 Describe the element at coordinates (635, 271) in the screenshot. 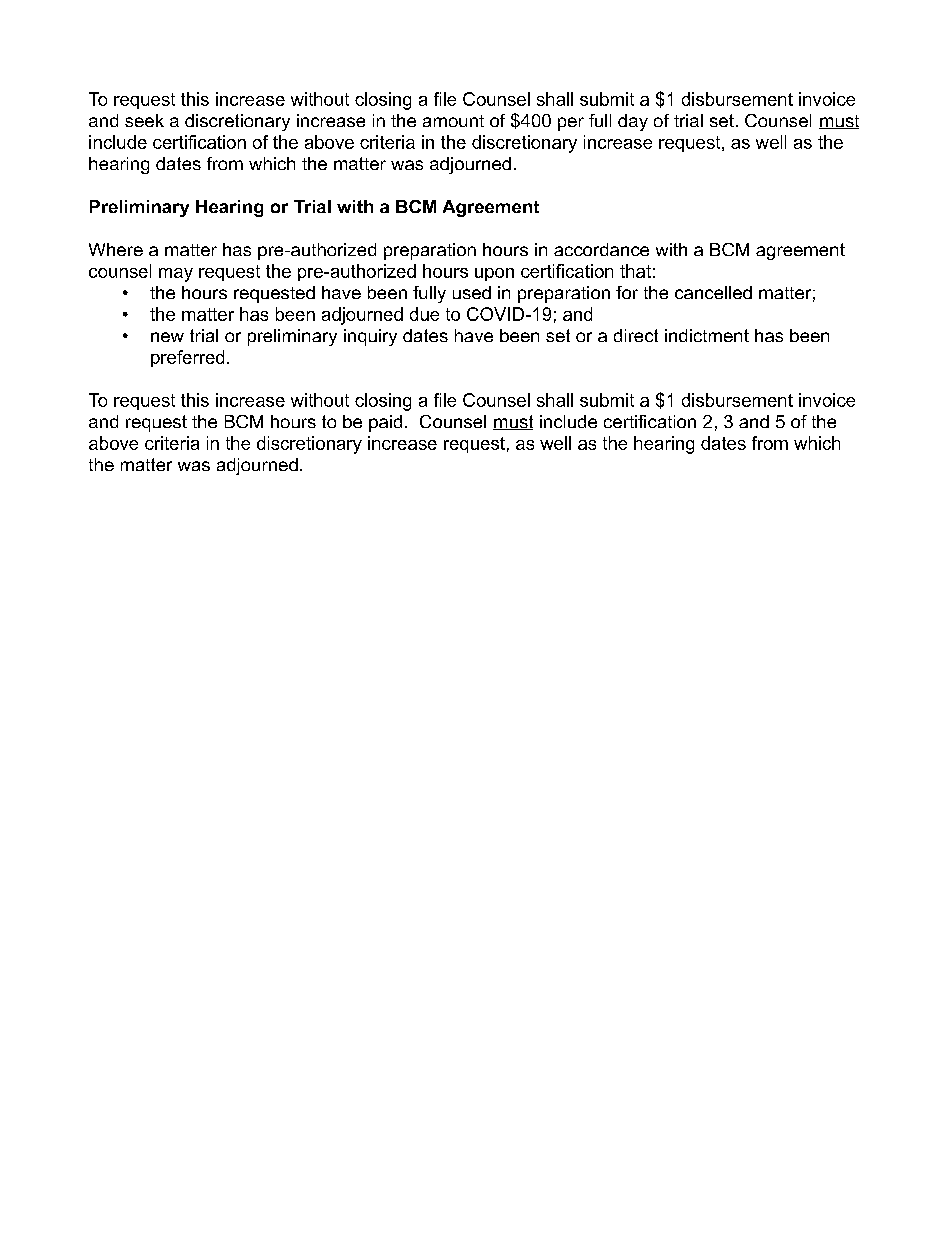

I see `that` at that location.
